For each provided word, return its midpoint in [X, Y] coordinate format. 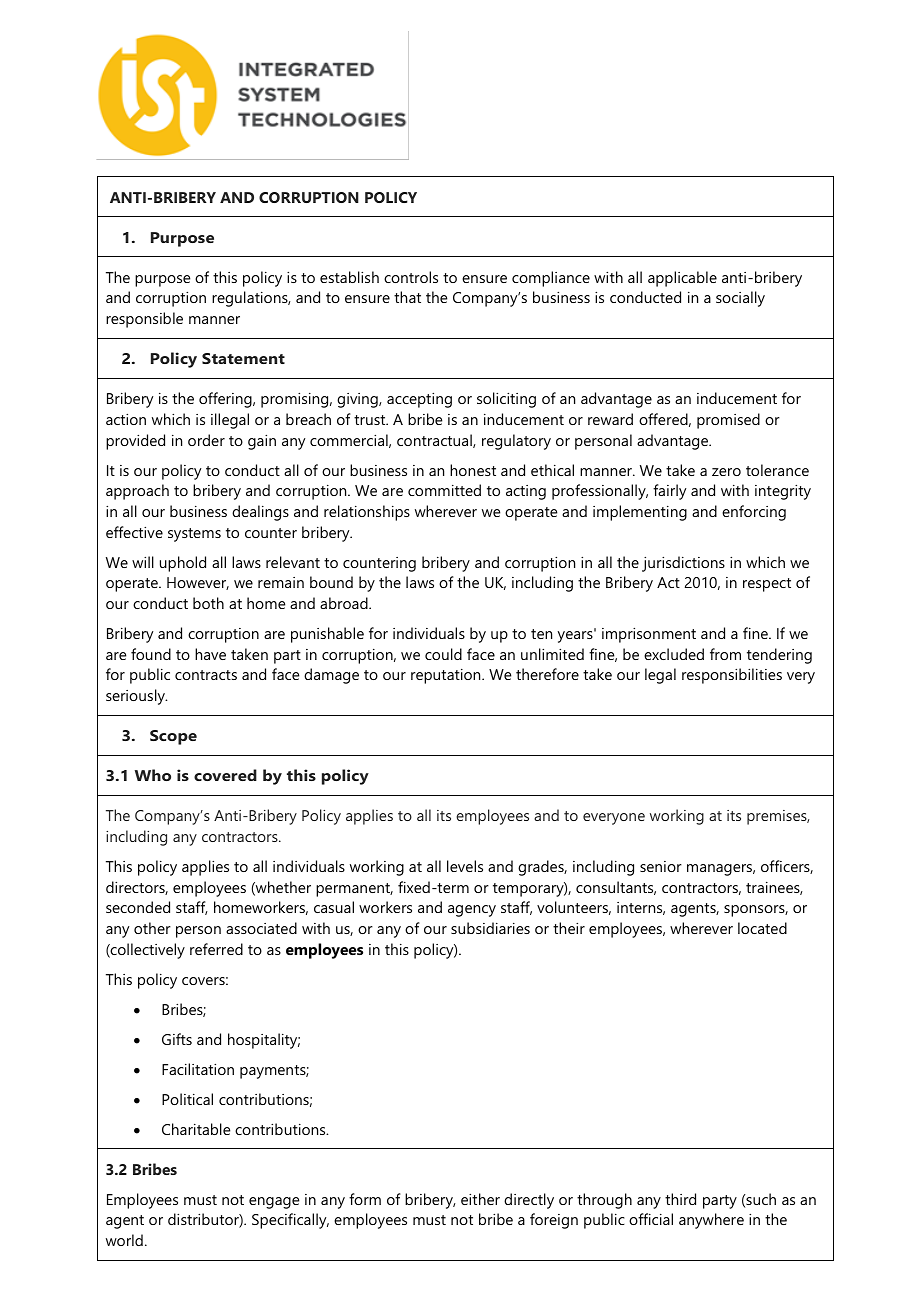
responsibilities [732, 676]
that [407, 297]
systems [194, 535]
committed [444, 490]
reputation [447, 676]
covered [225, 775]
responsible [144, 320]
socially [740, 299]
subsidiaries [490, 928]
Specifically [290, 1221]
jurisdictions [683, 564]
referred [216, 949]
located [762, 928]
